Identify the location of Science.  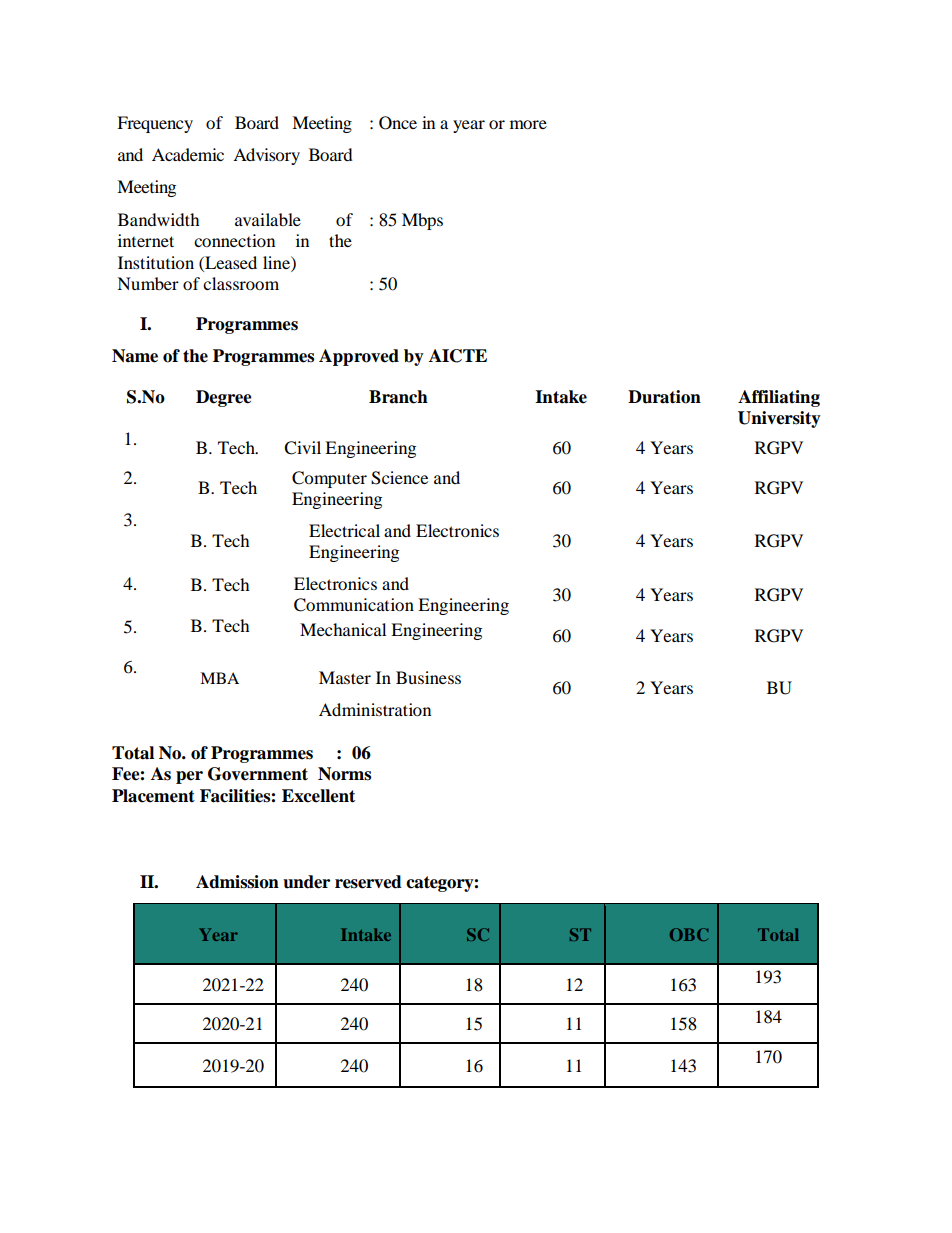
(399, 478).
